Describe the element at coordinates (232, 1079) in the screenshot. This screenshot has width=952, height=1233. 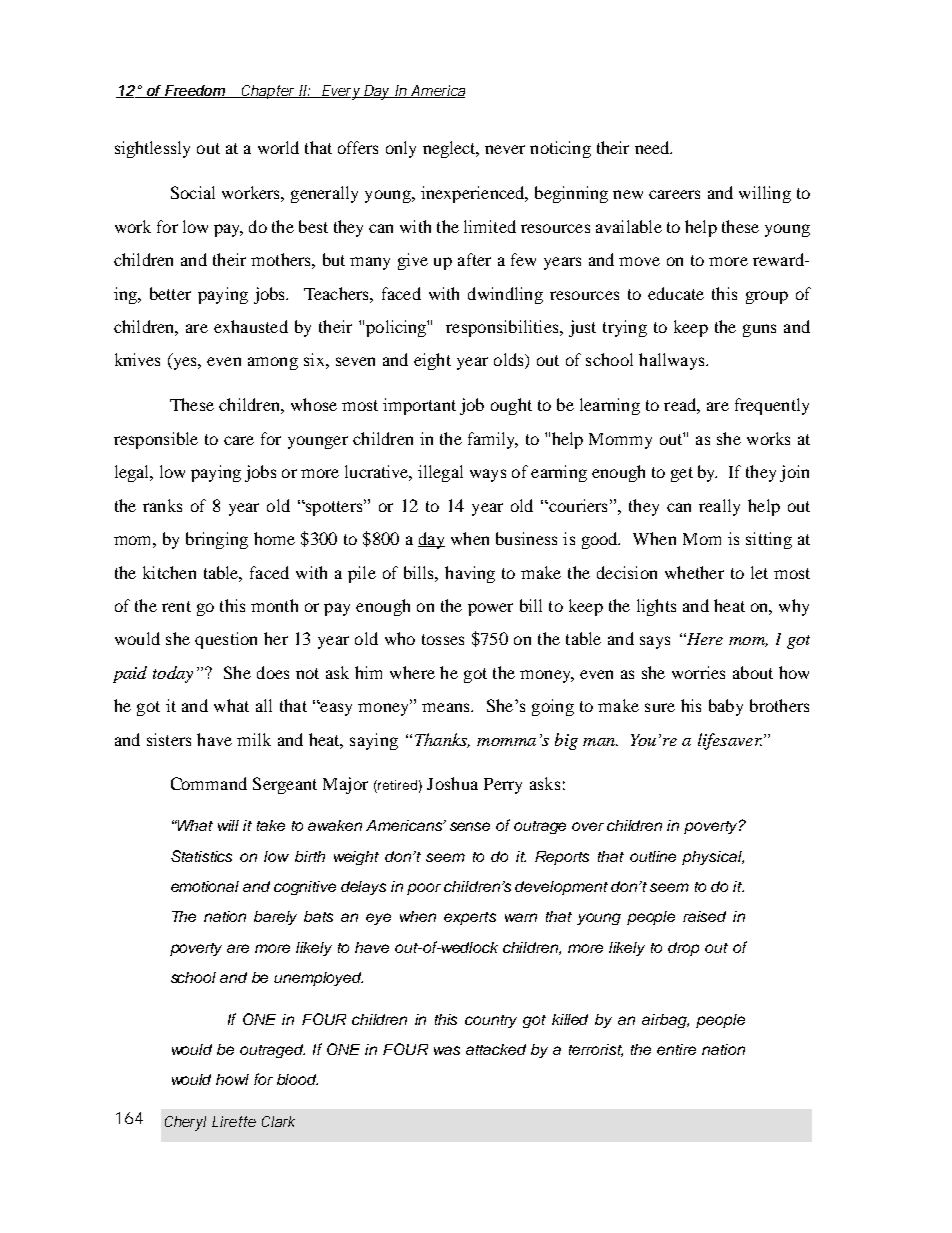
I see `howl` at that location.
